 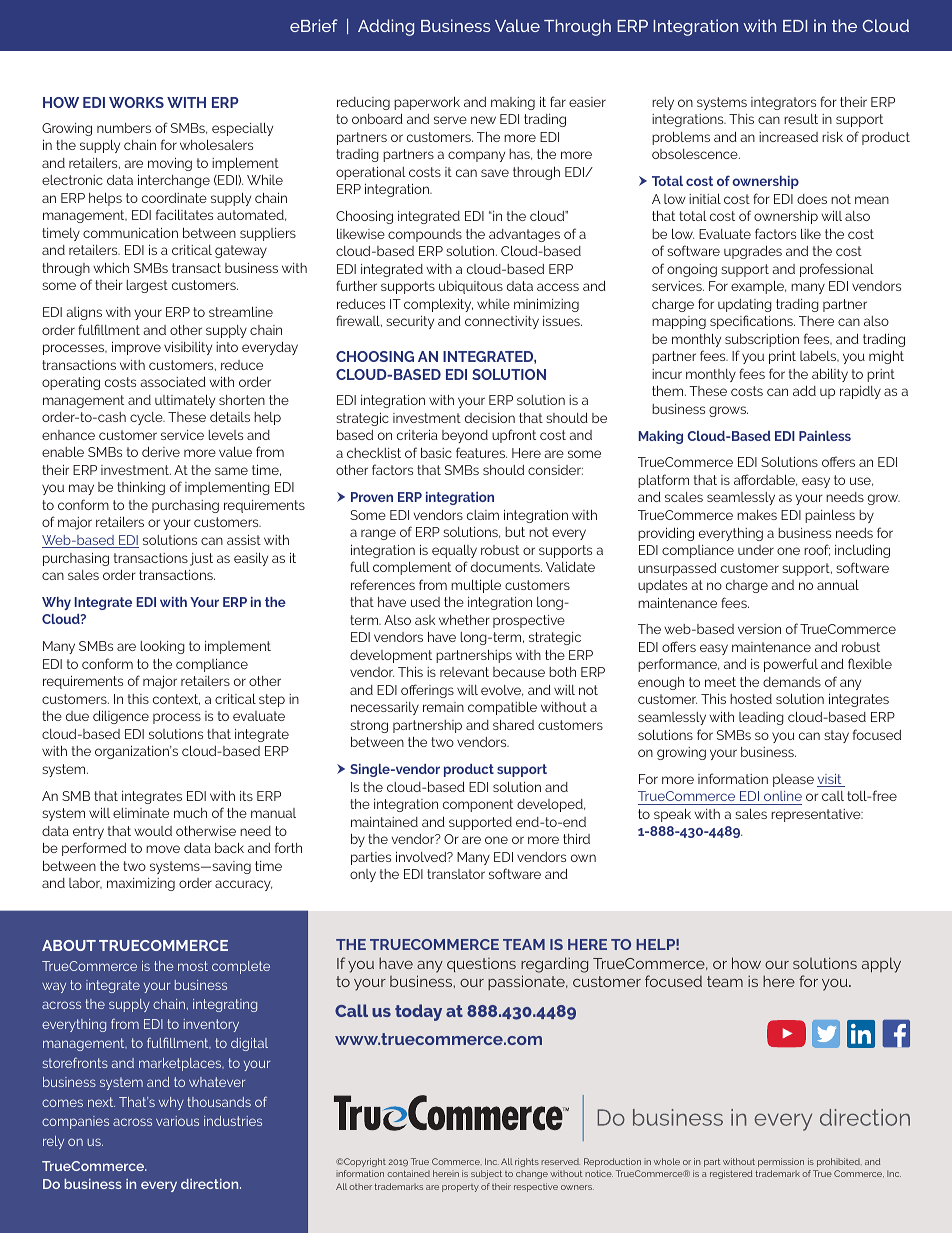 What do you see at coordinates (758, 287) in the image?
I see `example` at bounding box center [758, 287].
